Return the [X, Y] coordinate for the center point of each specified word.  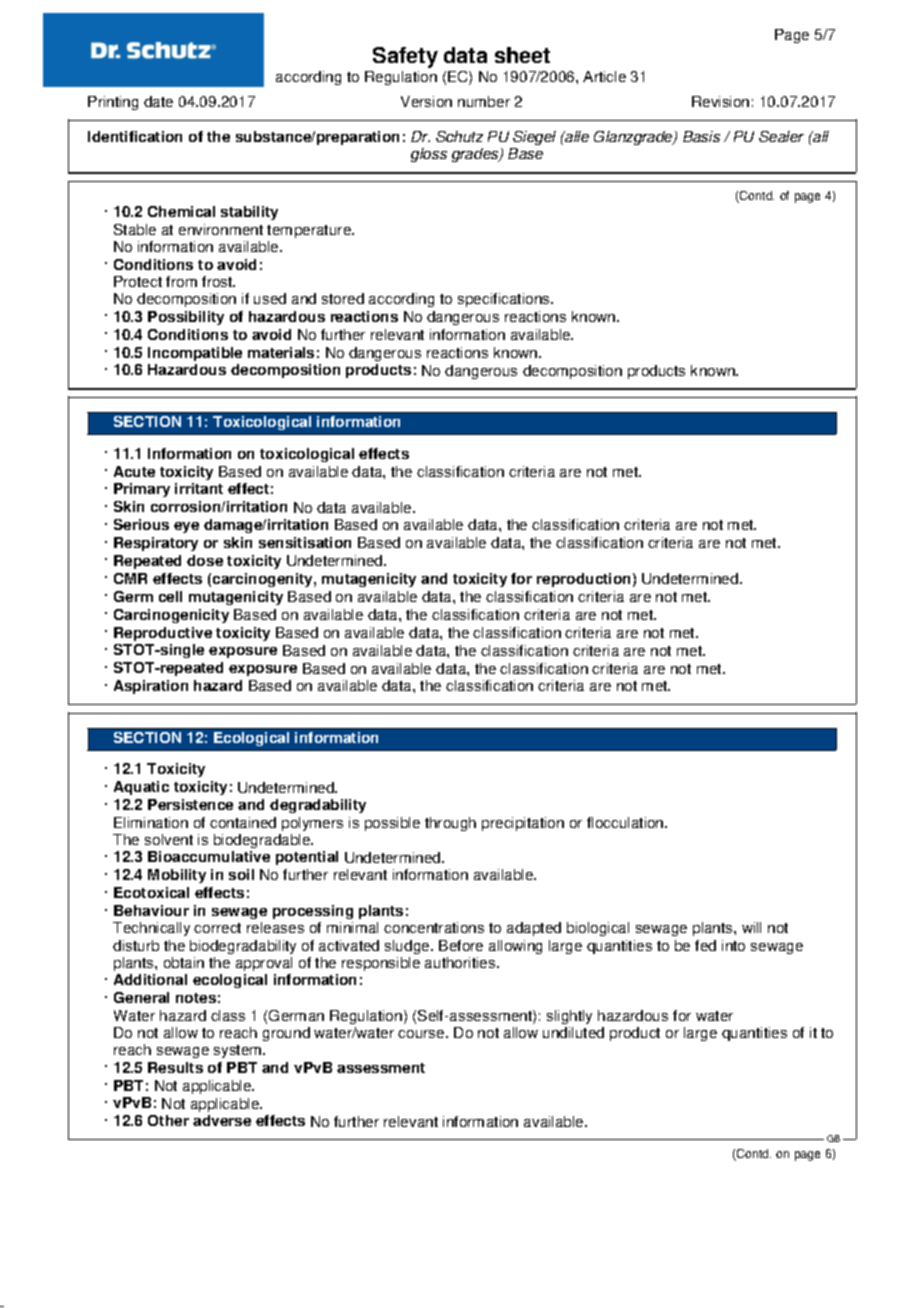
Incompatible [195, 354]
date [158, 101]
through [450, 824]
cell [170, 596]
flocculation [626, 822]
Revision [720, 101]
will [751, 927]
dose [205, 560]
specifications [505, 300]
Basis [701, 136]
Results [175, 1067]
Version [426, 101]
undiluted [573, 1032]
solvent [169, 839]
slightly [569, 1017]
